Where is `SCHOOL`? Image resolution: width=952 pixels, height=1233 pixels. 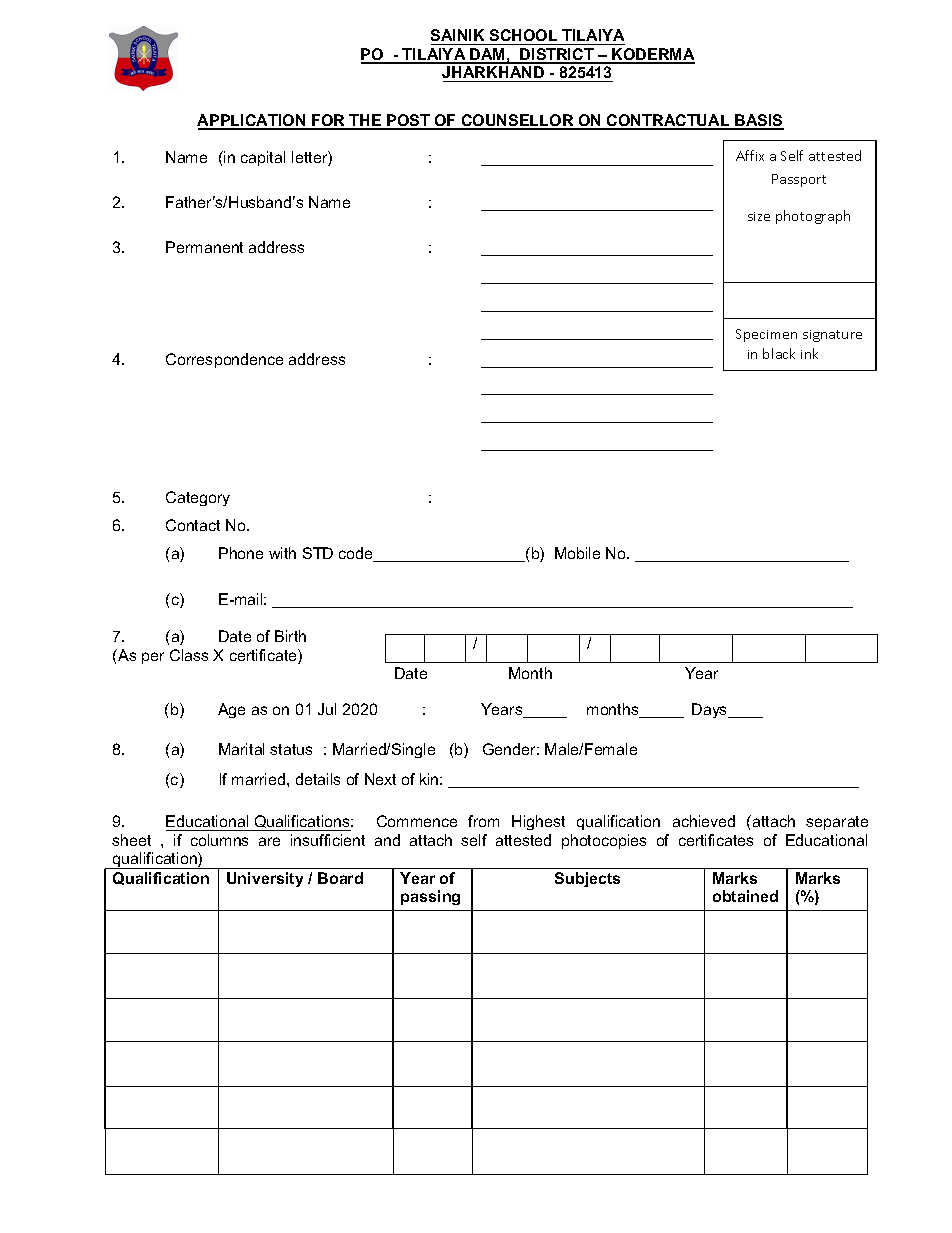 SCHOOL is located at coordinates (523, 37).
